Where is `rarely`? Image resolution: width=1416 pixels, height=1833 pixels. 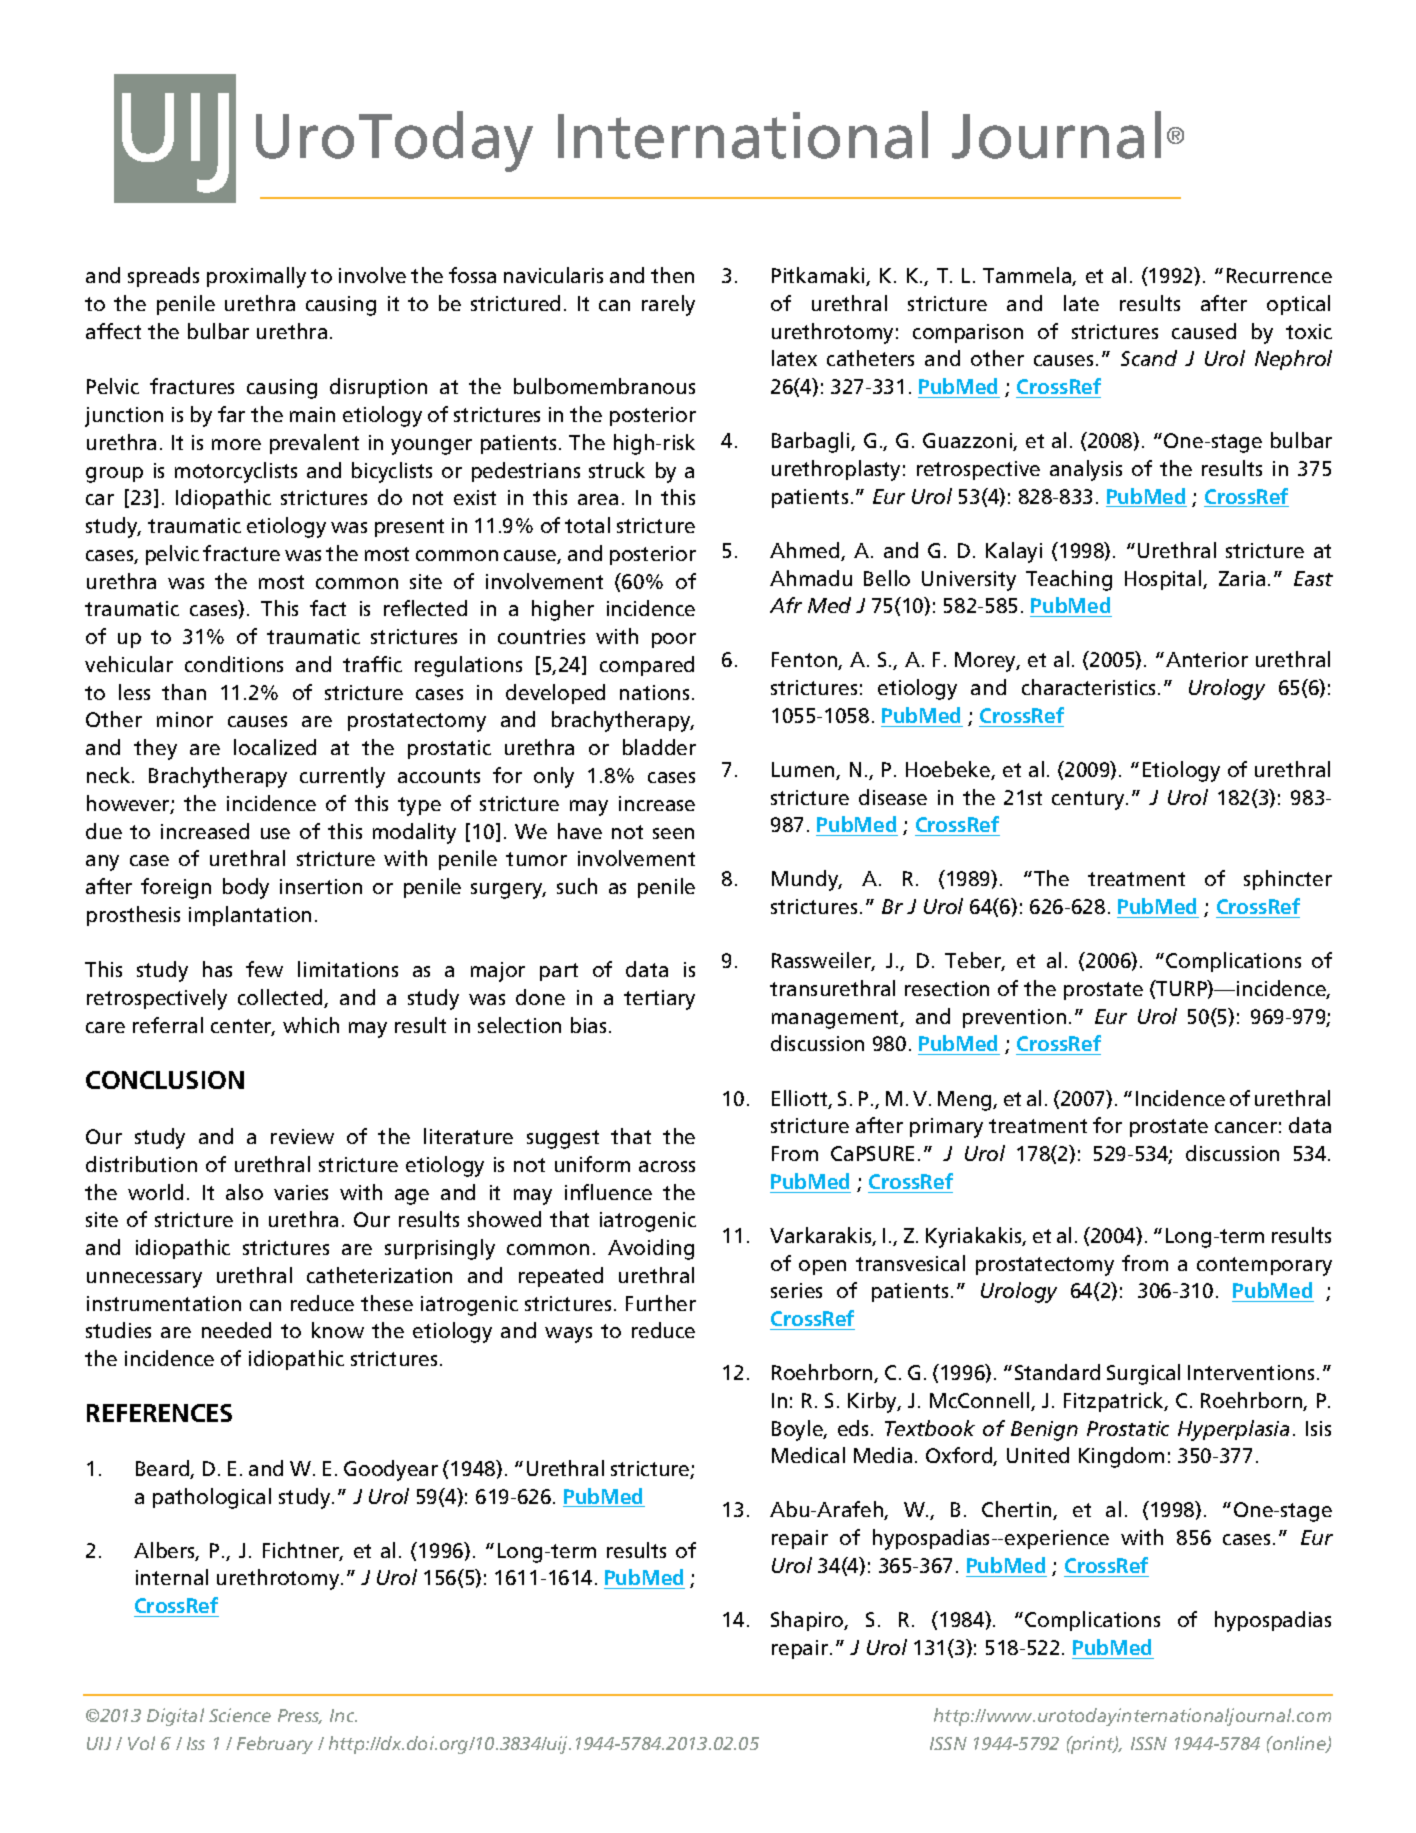
rarely is located at coordinates (668, 305).
